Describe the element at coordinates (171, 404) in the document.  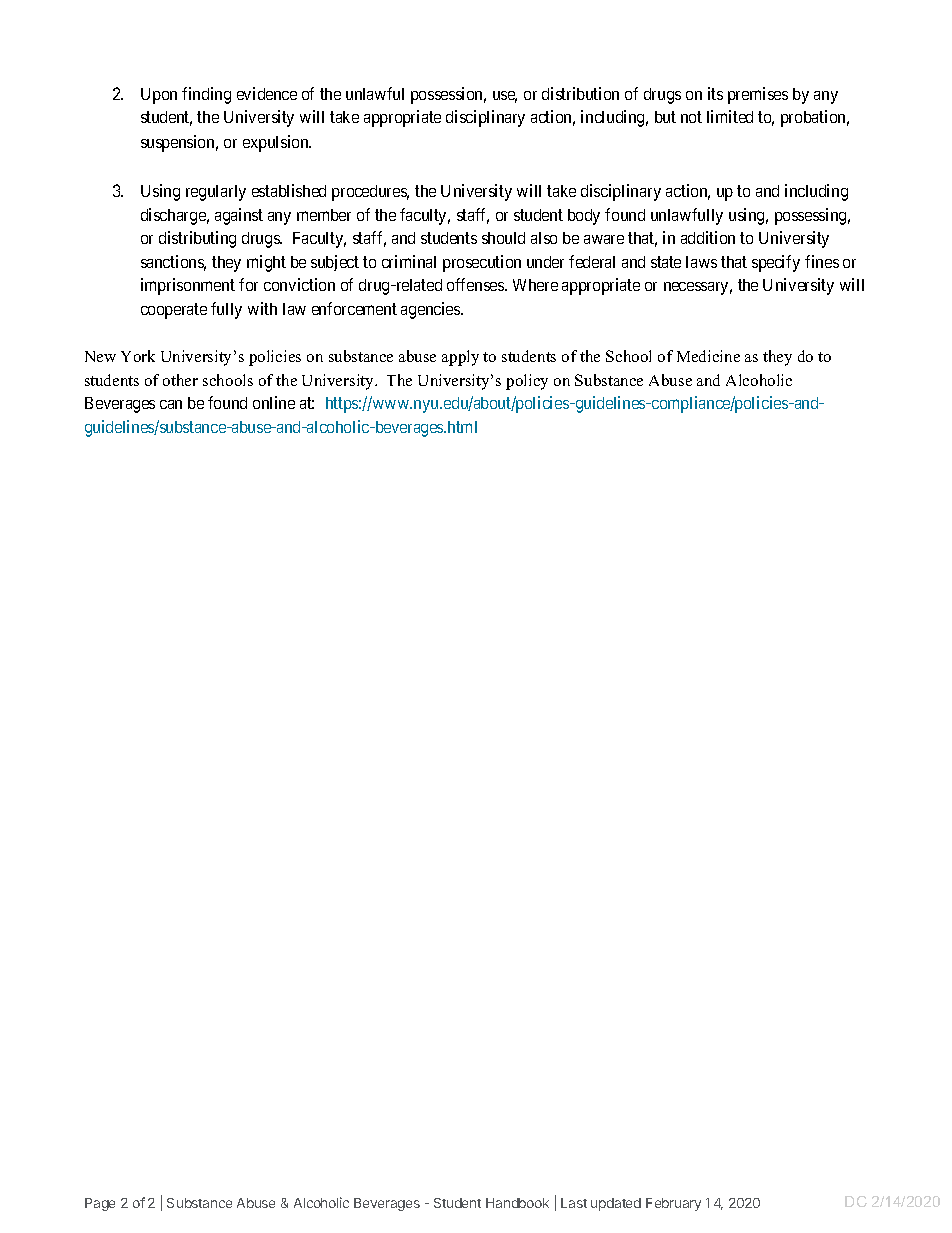
I see `can` at that location.
